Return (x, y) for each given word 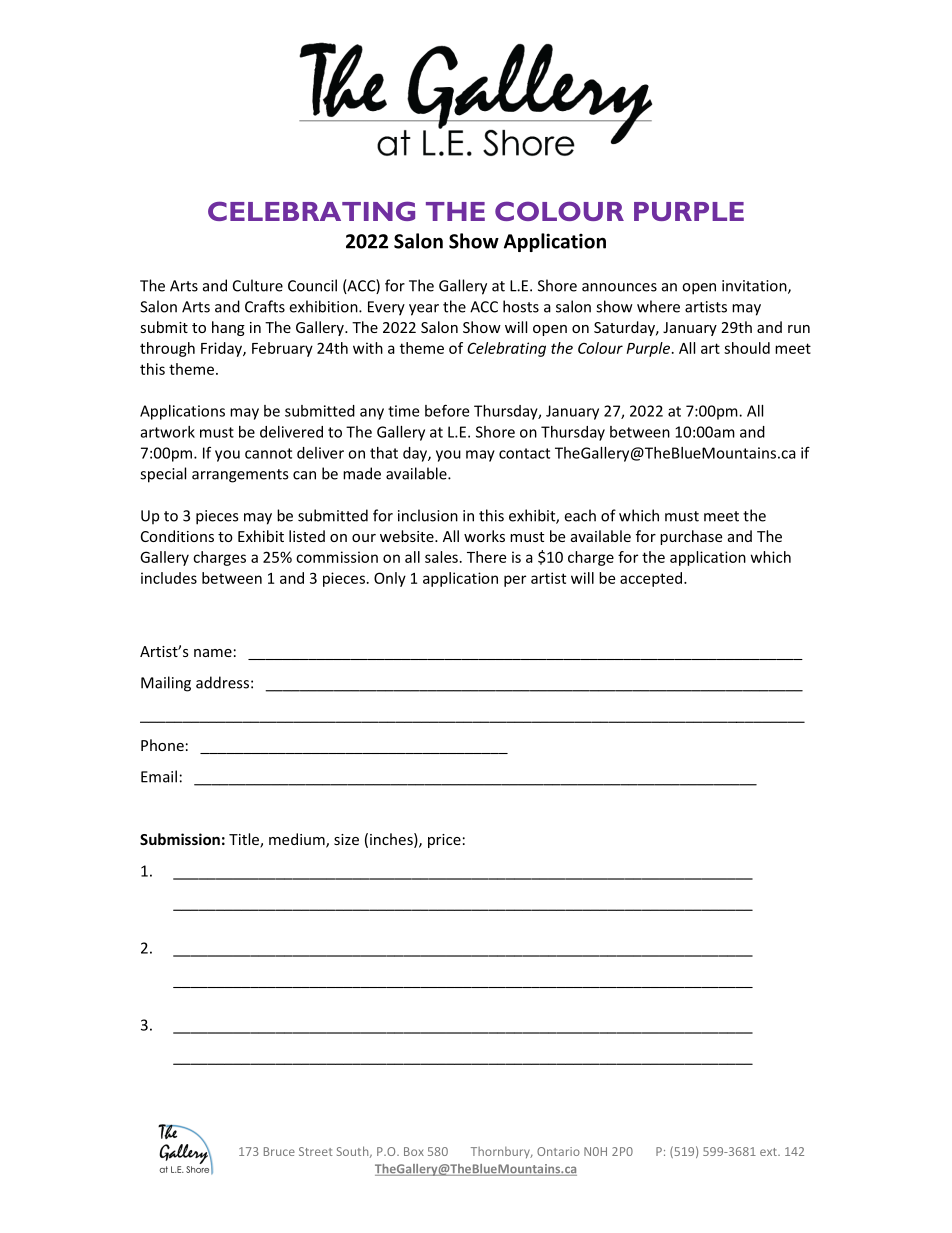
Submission (180, 839)
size (346, 839)
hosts (521, 306)
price (444, 841)
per (515, 581)
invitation (755, 287)
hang (228, 328)
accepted (651, 579)
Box (414, 1151)
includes (169, 578)
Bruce (279, 1151)
